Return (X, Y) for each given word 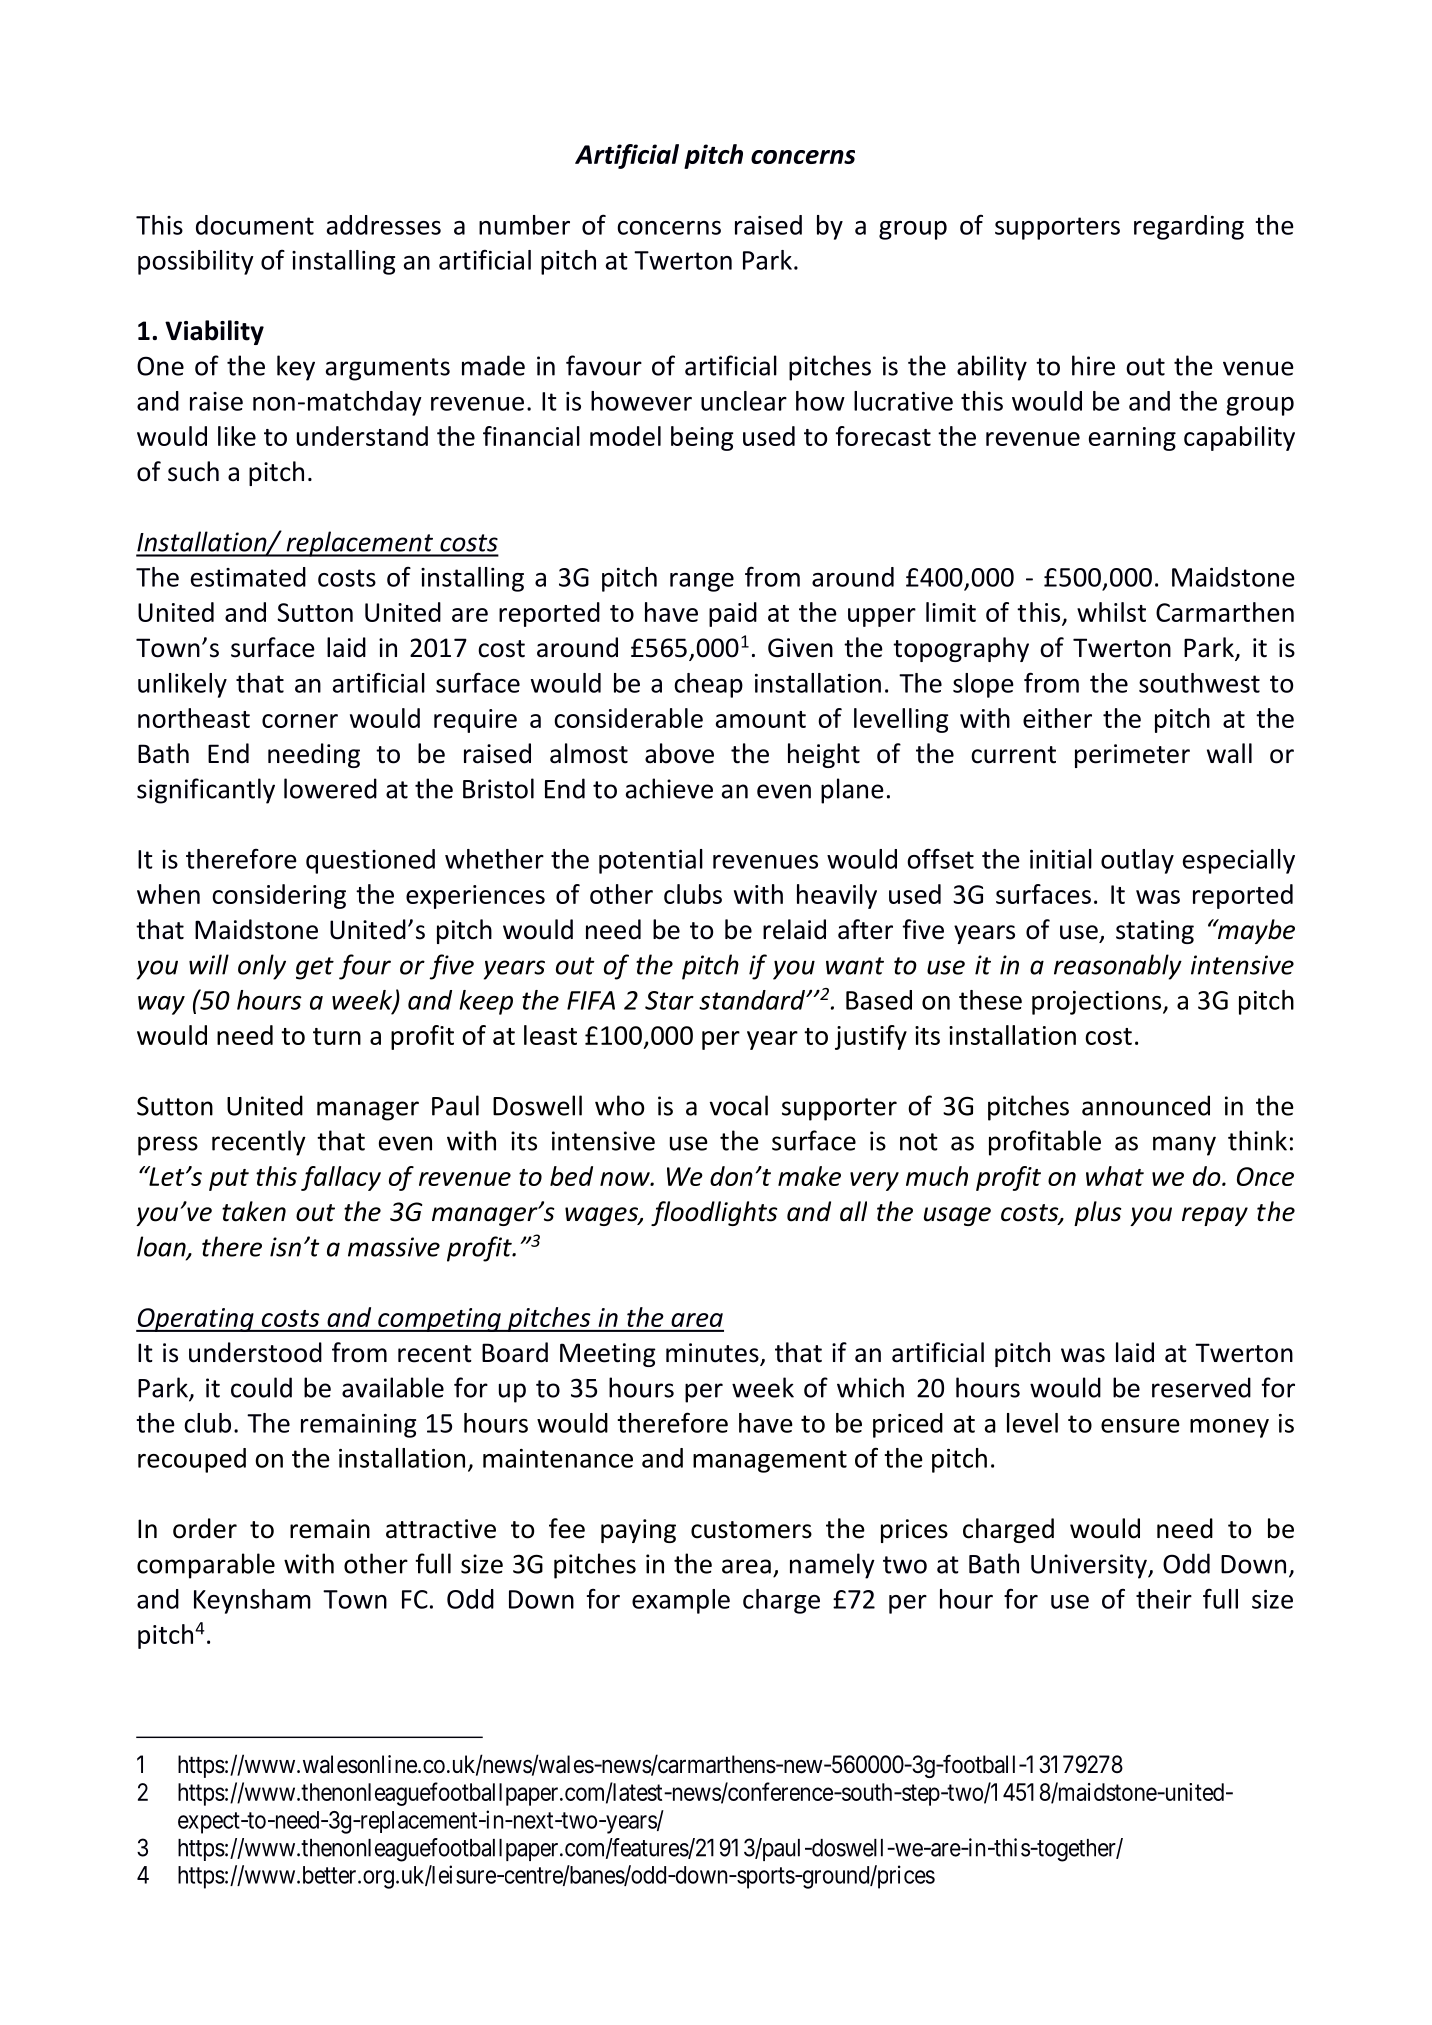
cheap (708, 685)
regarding (1189, 227)
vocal (739, 1105)
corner (300, 721)
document (255, 225)
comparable (206, 1566)
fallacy (341, 1178)
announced (1146, 1105)
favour (604, 365)
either (1057, 718)
